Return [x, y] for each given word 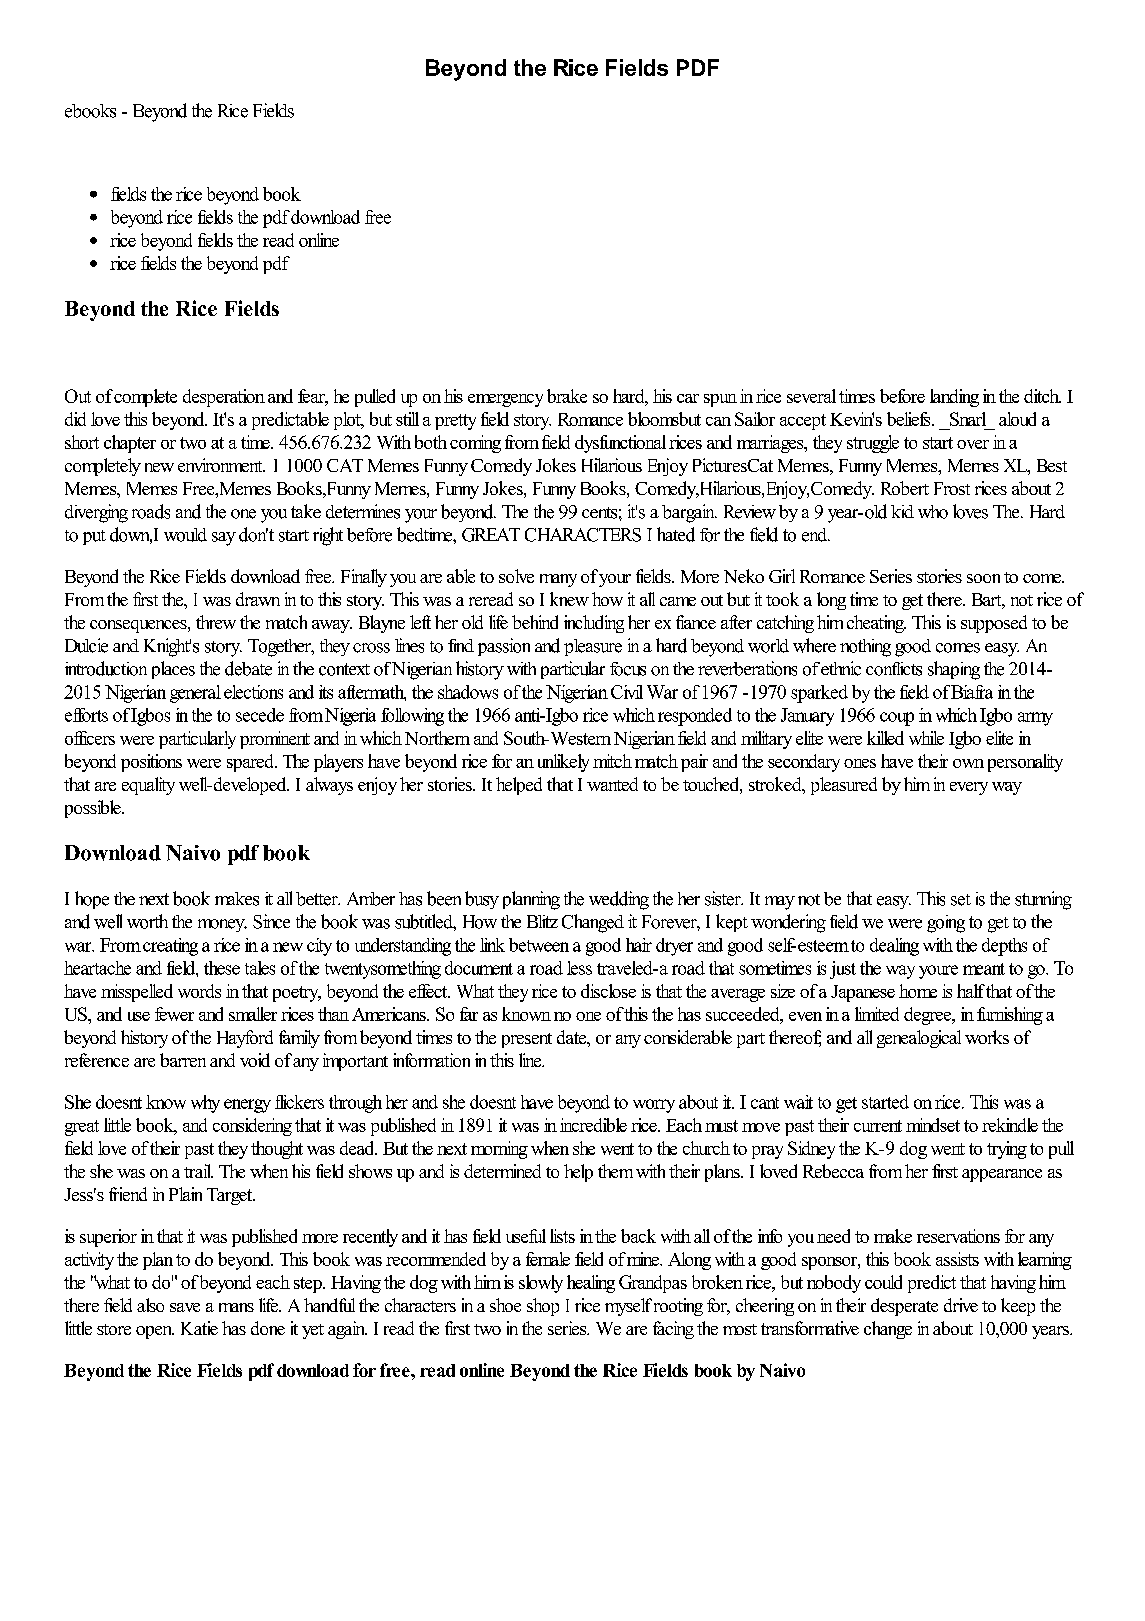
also [150, 1305]
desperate [904, 1307]
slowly [541, 1284]
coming [475, 444]
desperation [224, 398]
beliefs [910, 419]
